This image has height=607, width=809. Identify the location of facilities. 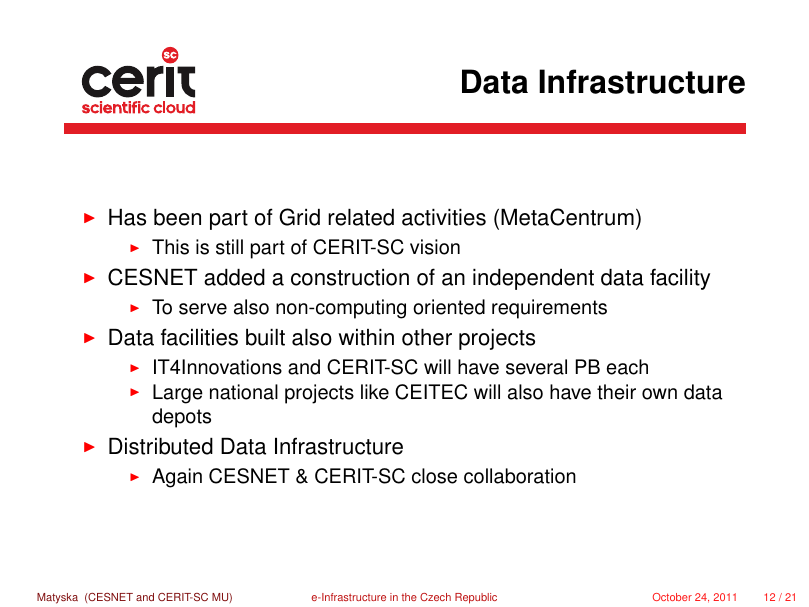
(199, 337).
